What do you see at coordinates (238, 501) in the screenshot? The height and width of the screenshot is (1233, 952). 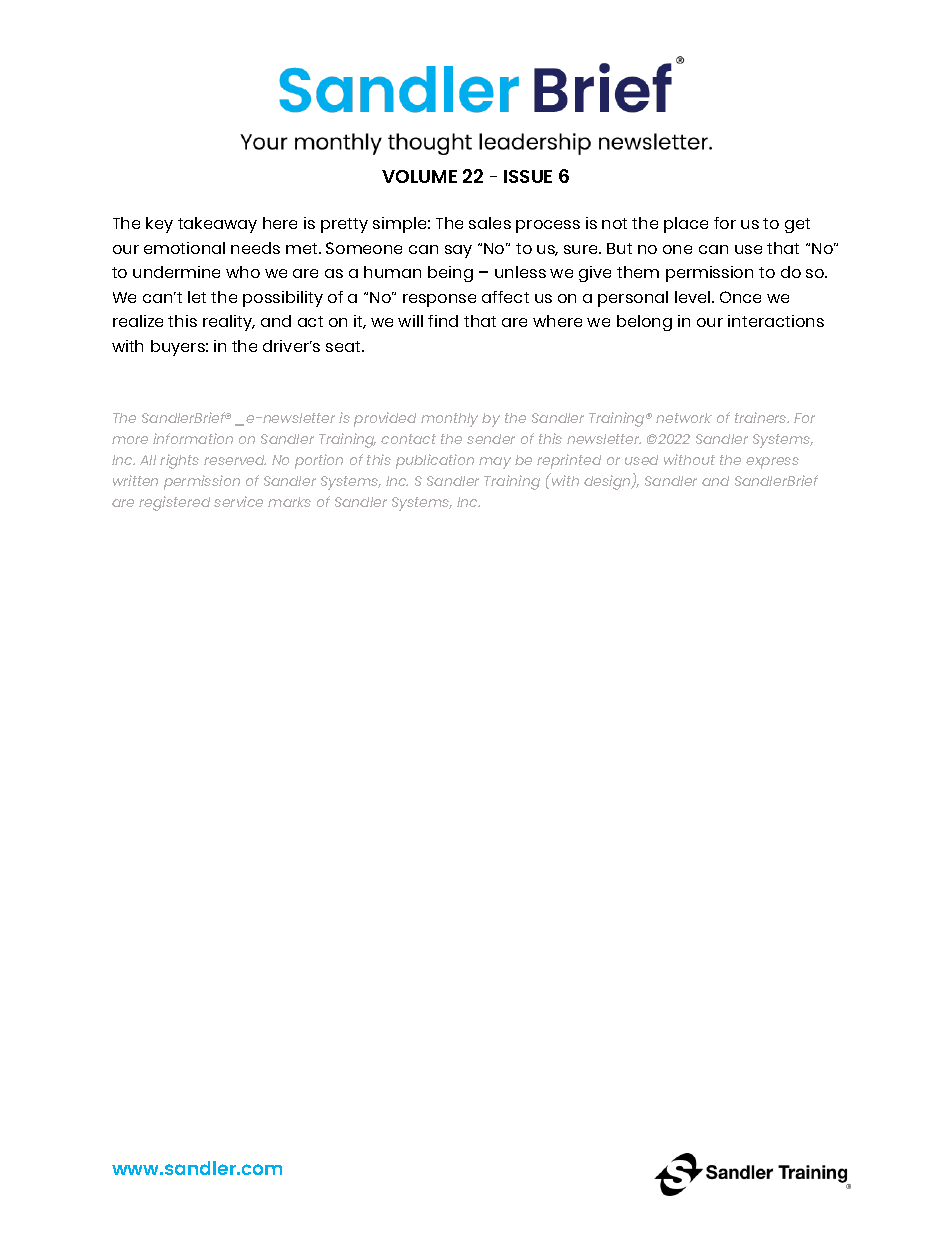 I see `service` at bounding box center [238, 501].
